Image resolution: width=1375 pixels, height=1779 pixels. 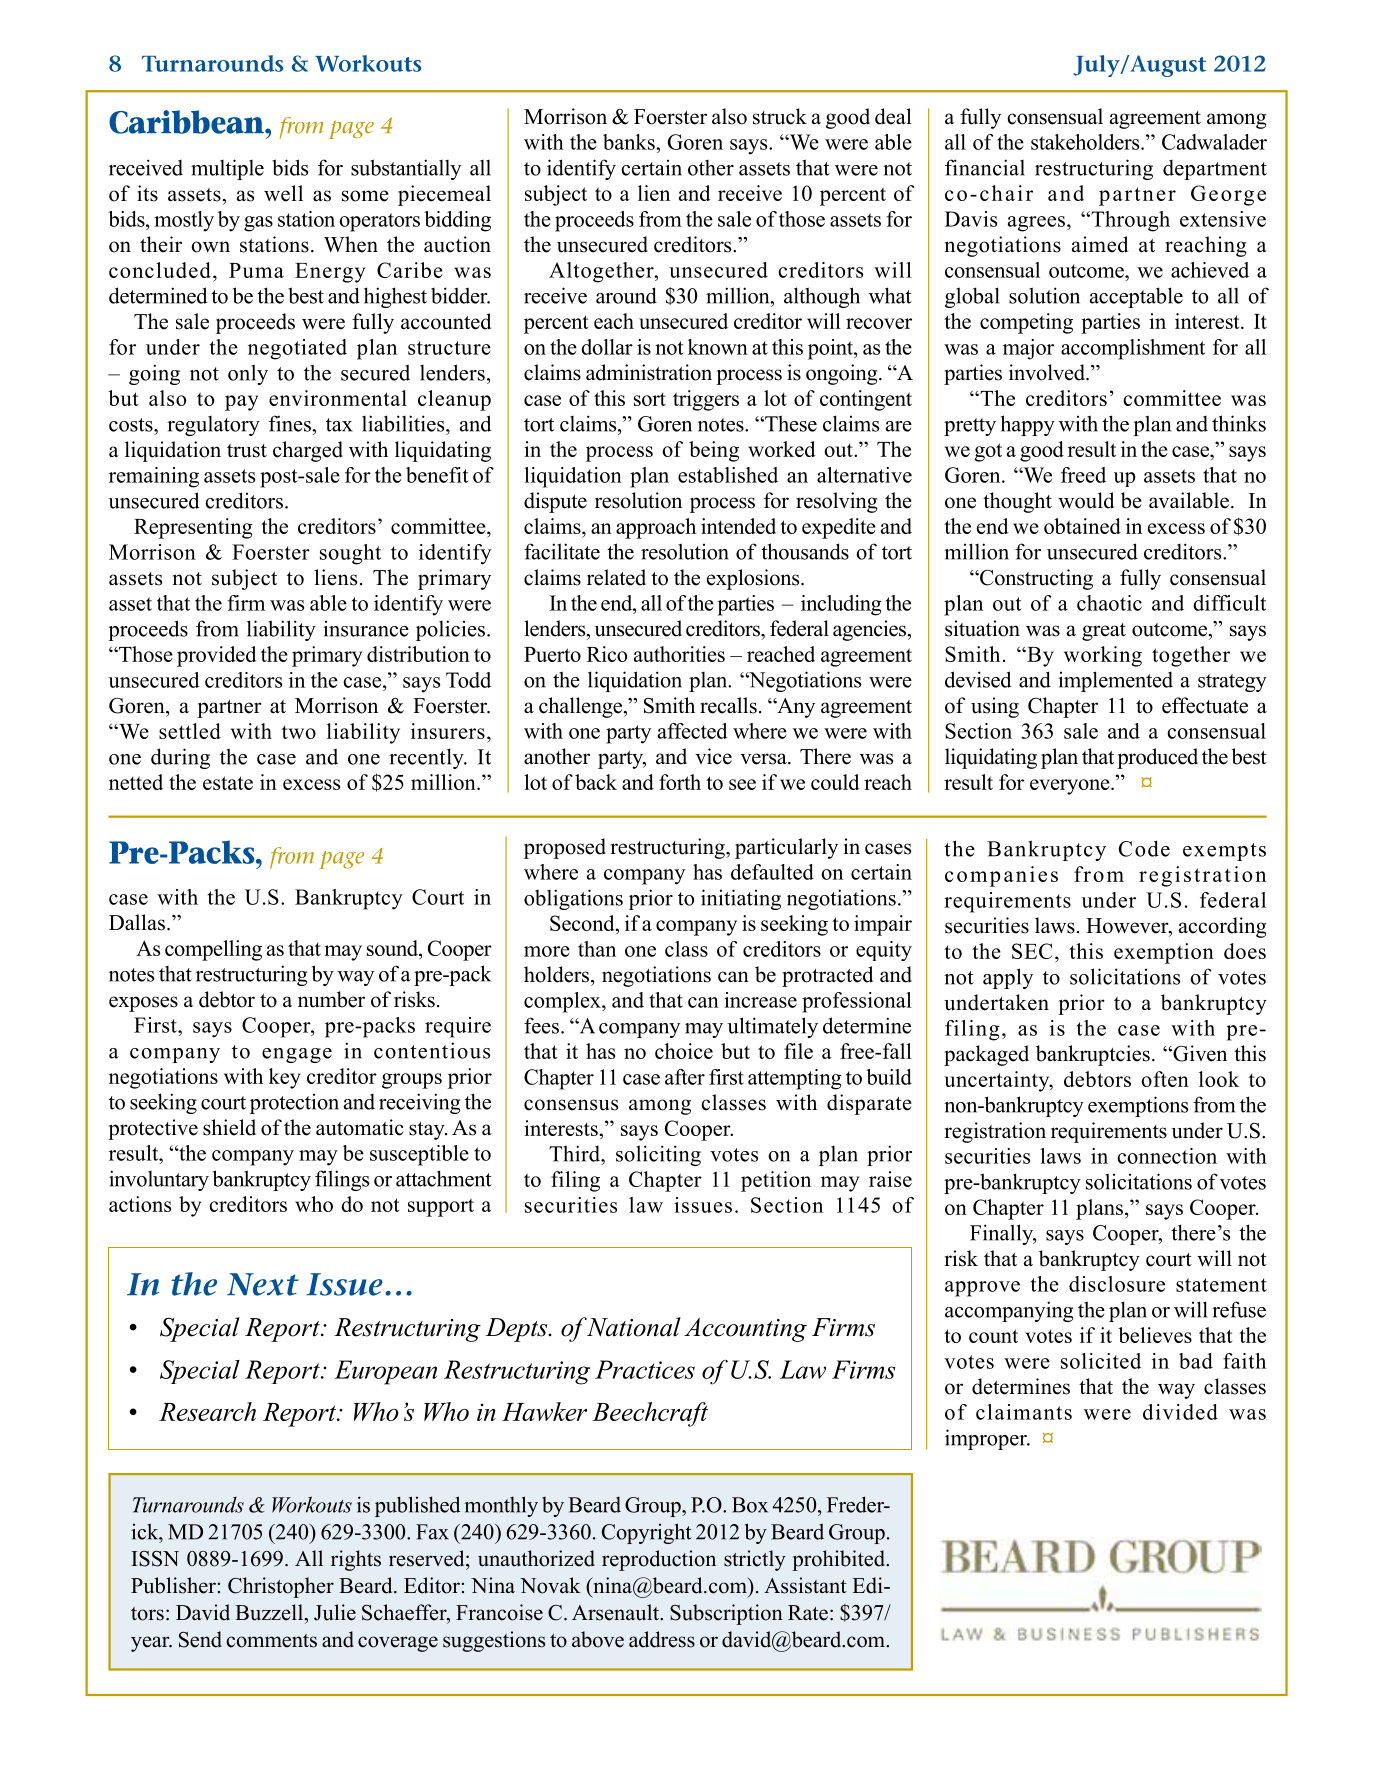 I want to click on Subscription, so click(x=726, y=1614).
